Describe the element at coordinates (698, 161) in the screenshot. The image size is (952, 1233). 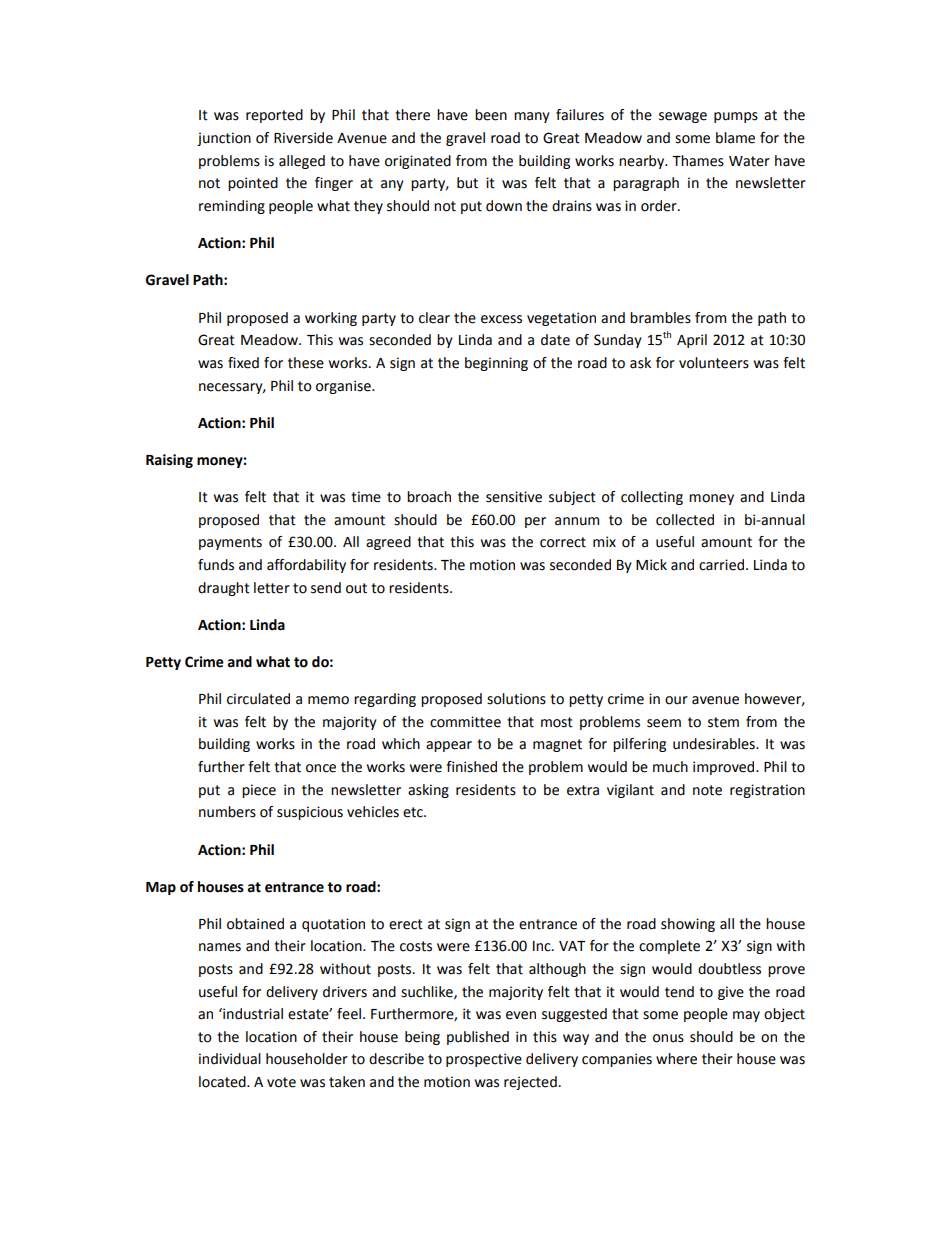
I see `Thames` at that location.
